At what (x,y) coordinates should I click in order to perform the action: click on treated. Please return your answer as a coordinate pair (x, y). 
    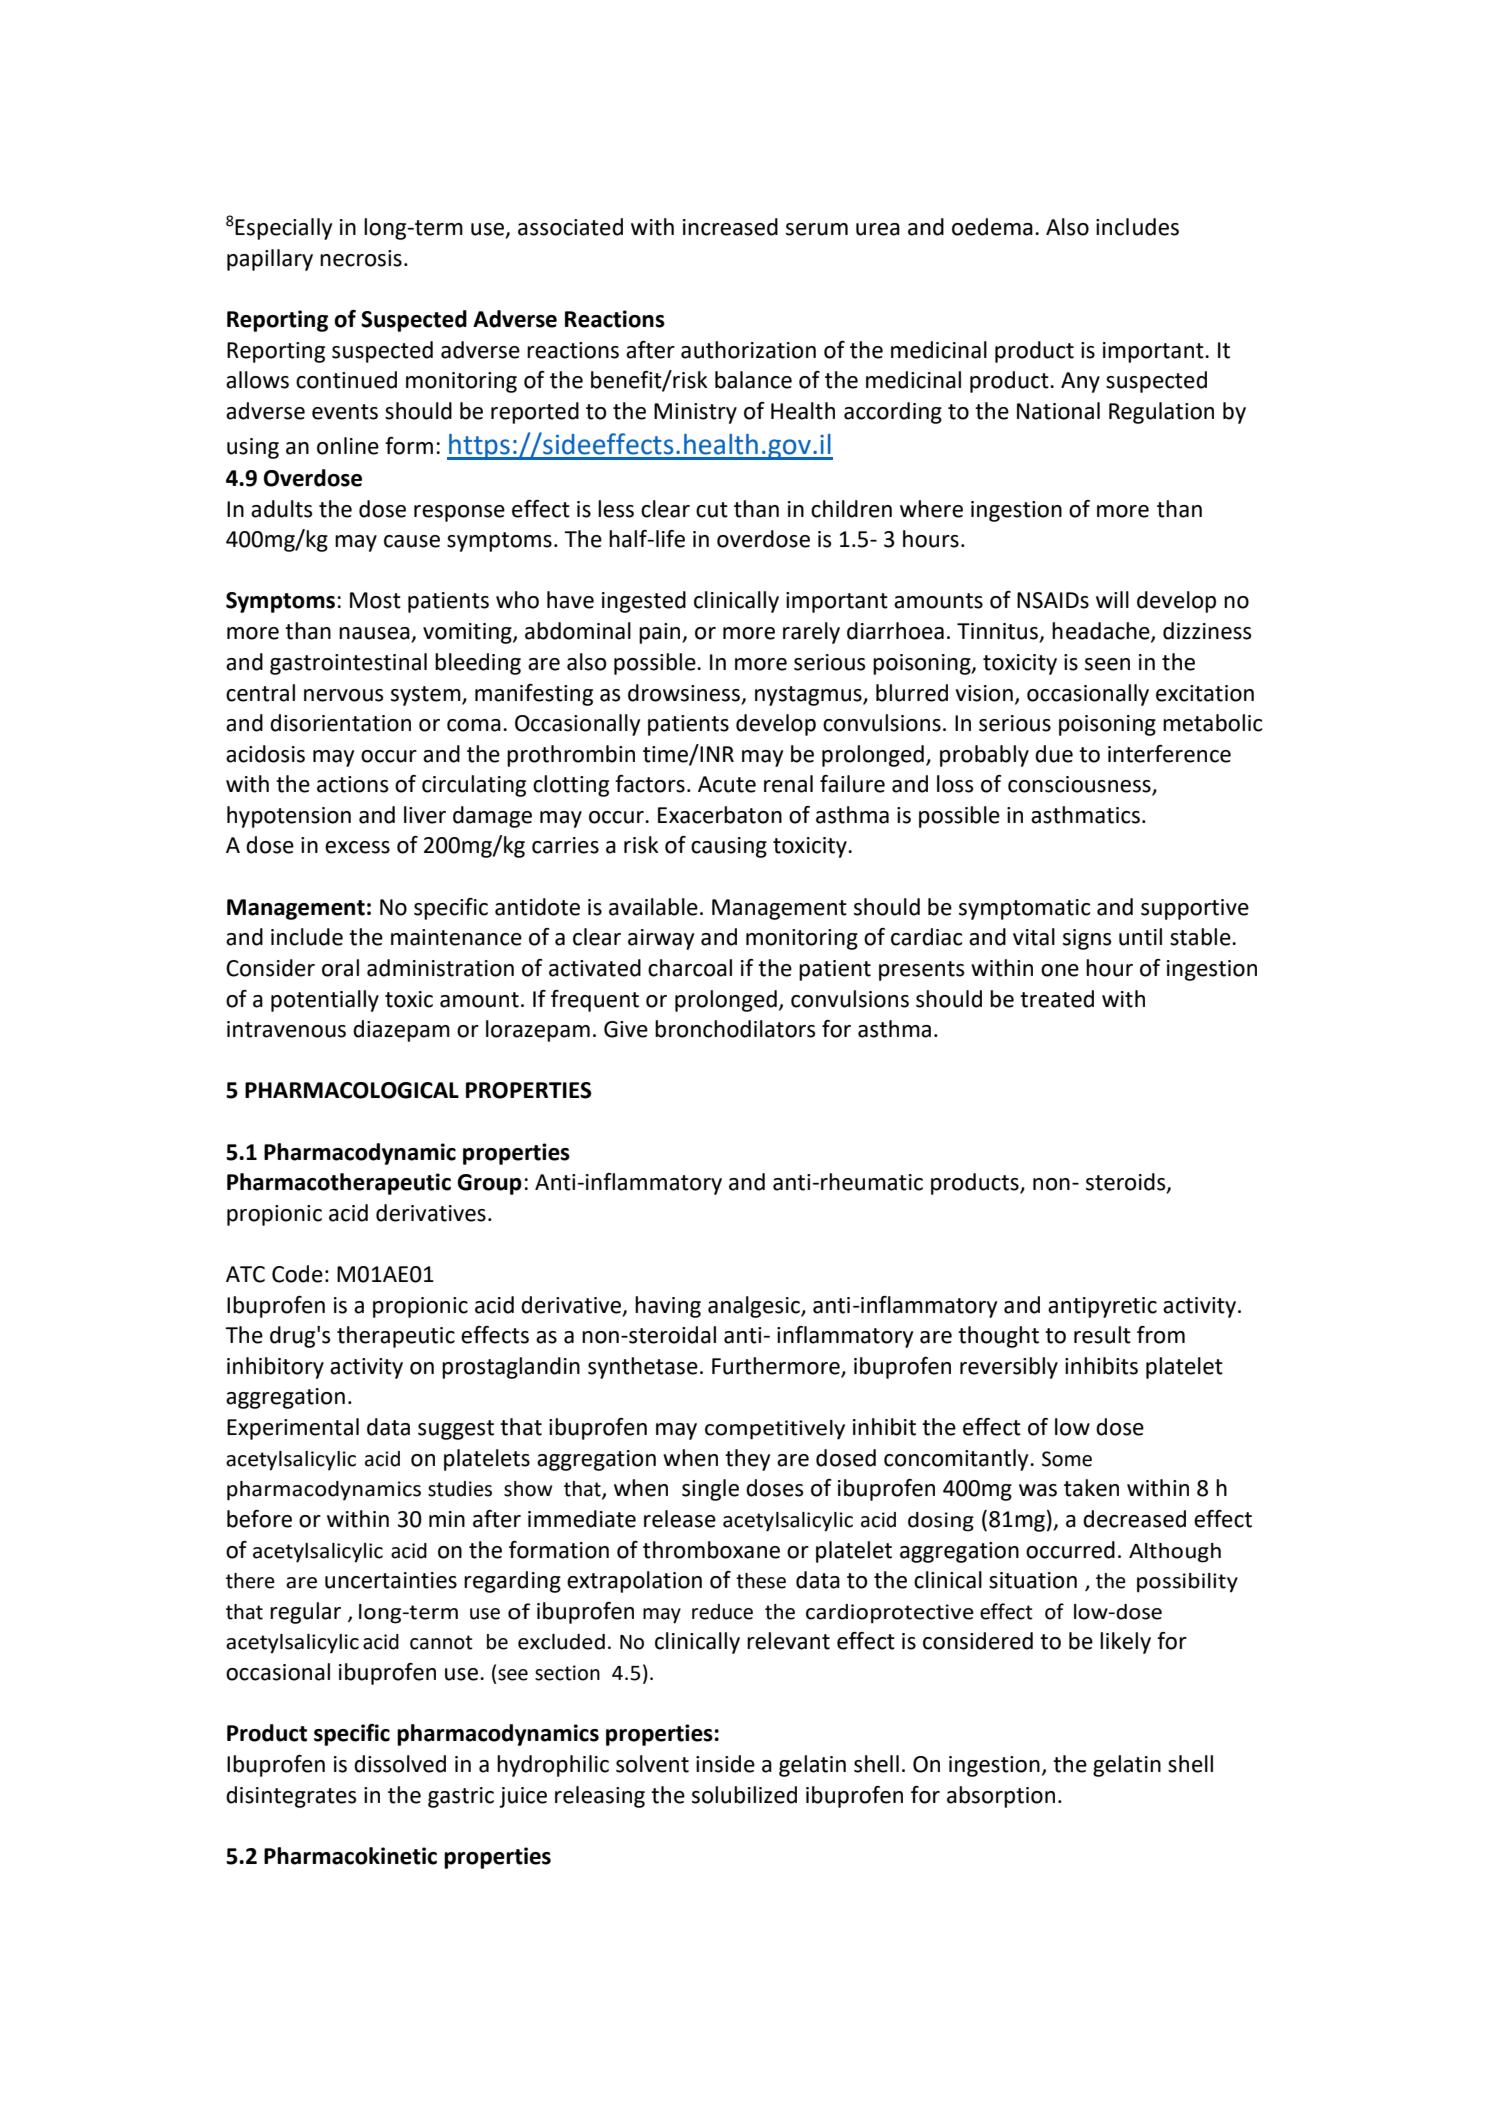
    Looking at the image, I should click on (1057, 999).
